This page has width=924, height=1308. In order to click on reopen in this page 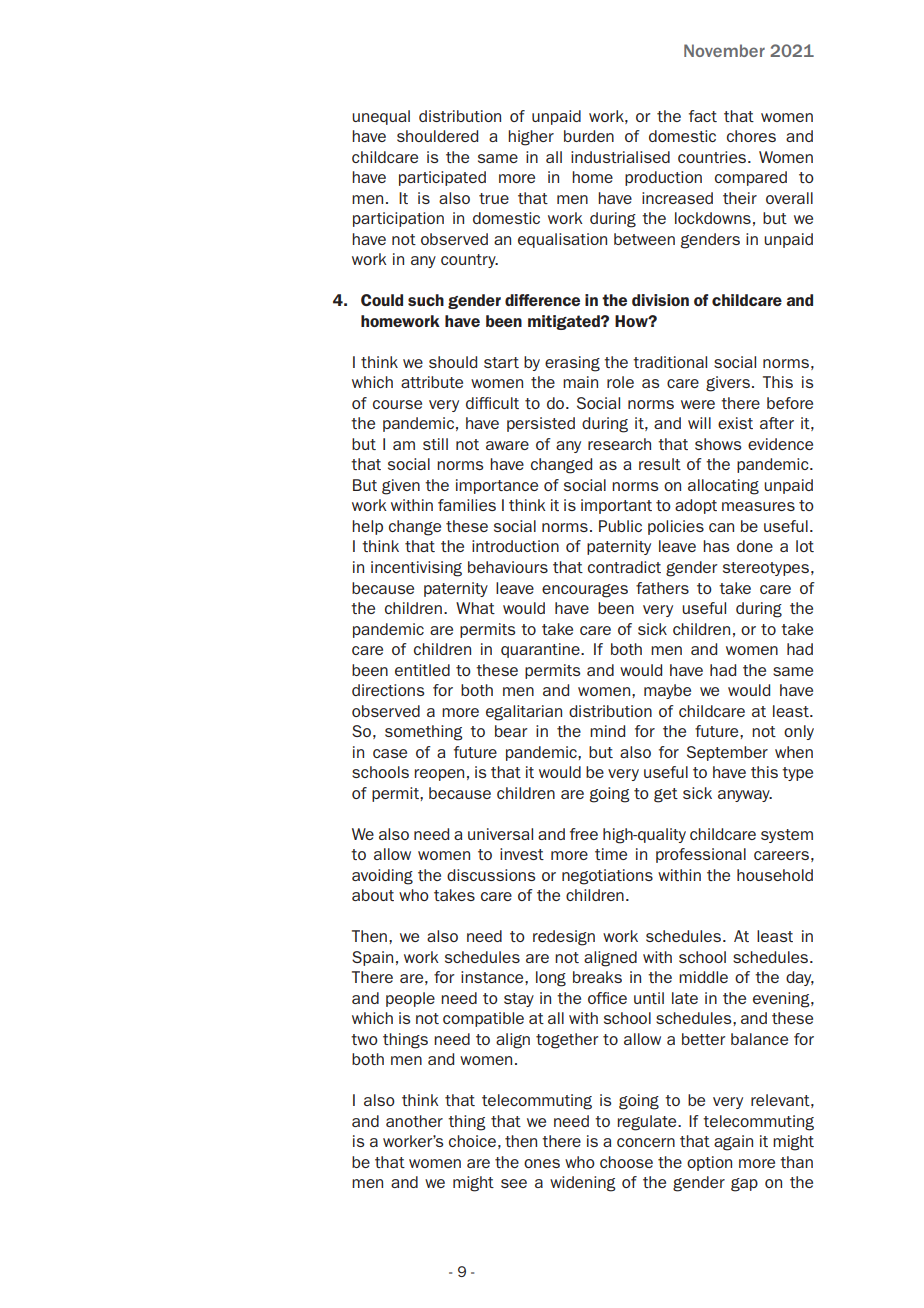, I will do `click(439, 775)`.
